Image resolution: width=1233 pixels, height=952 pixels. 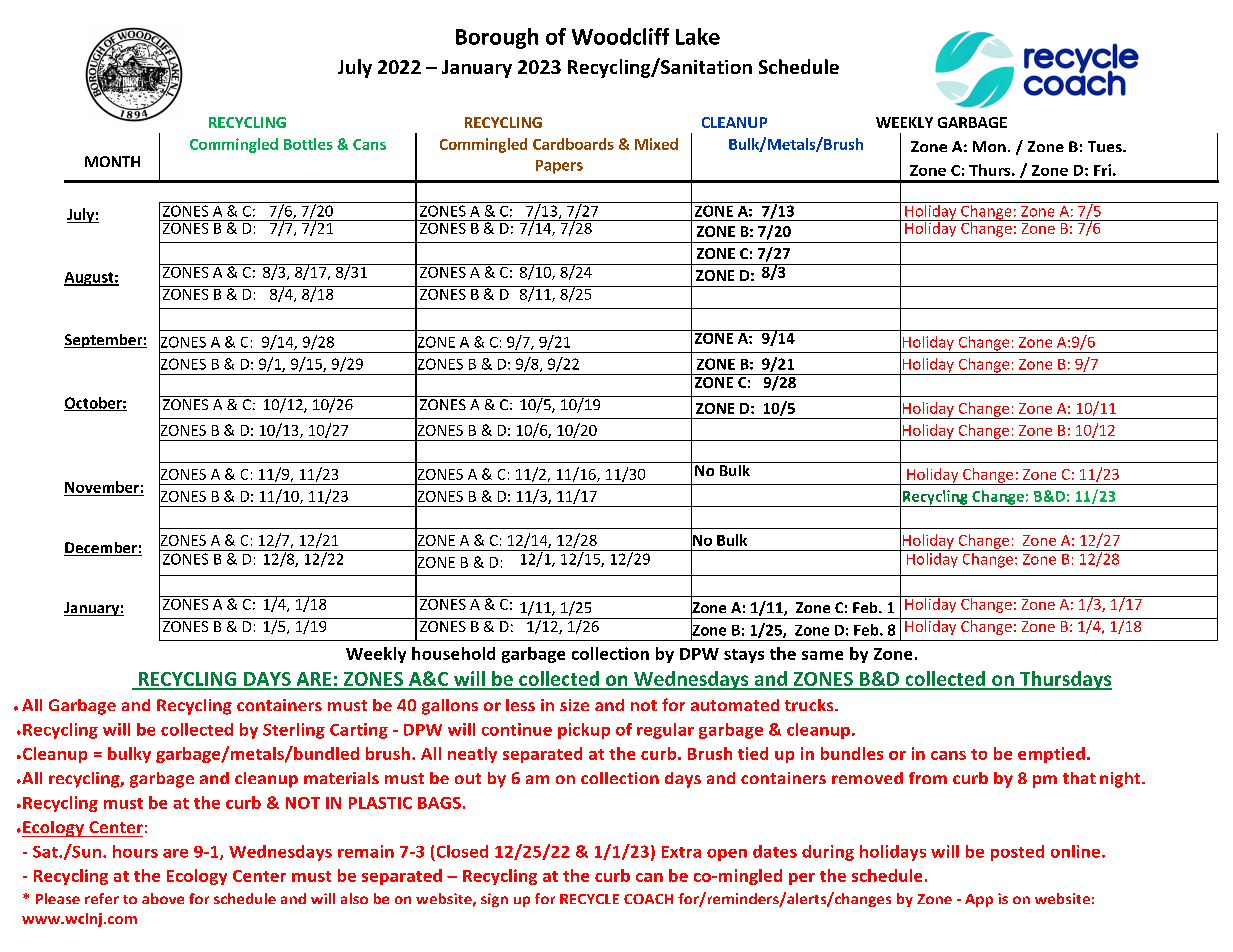 I want to click on household, so click(x=453, y=653).
